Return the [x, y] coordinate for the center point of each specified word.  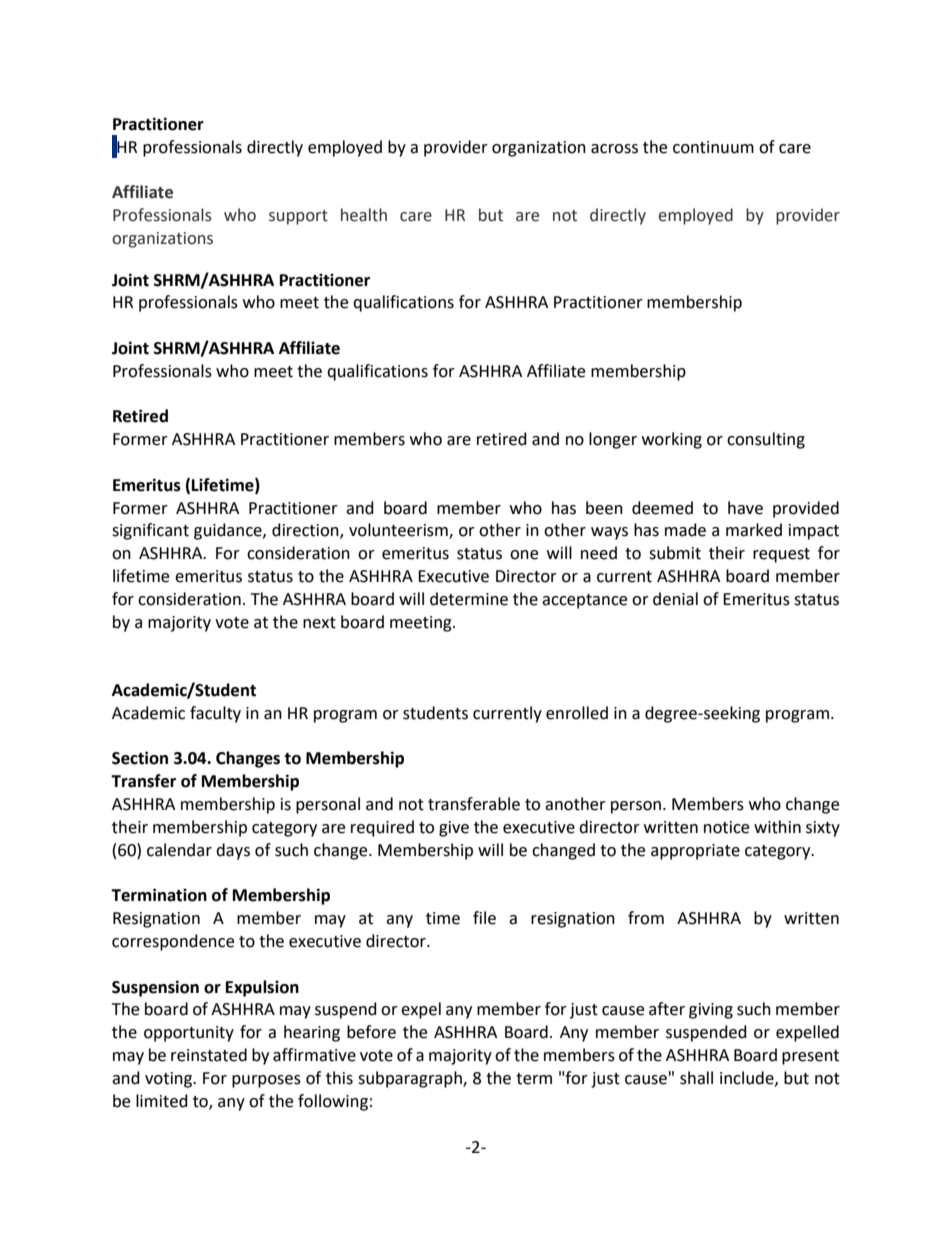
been [604, 508]
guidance [229, 531]
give [454, 829]
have [745, 508]
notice [726, 827]
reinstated [209, 1055]
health [364, 215]
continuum [713, 147]
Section [140, 758]
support [298, 217]
